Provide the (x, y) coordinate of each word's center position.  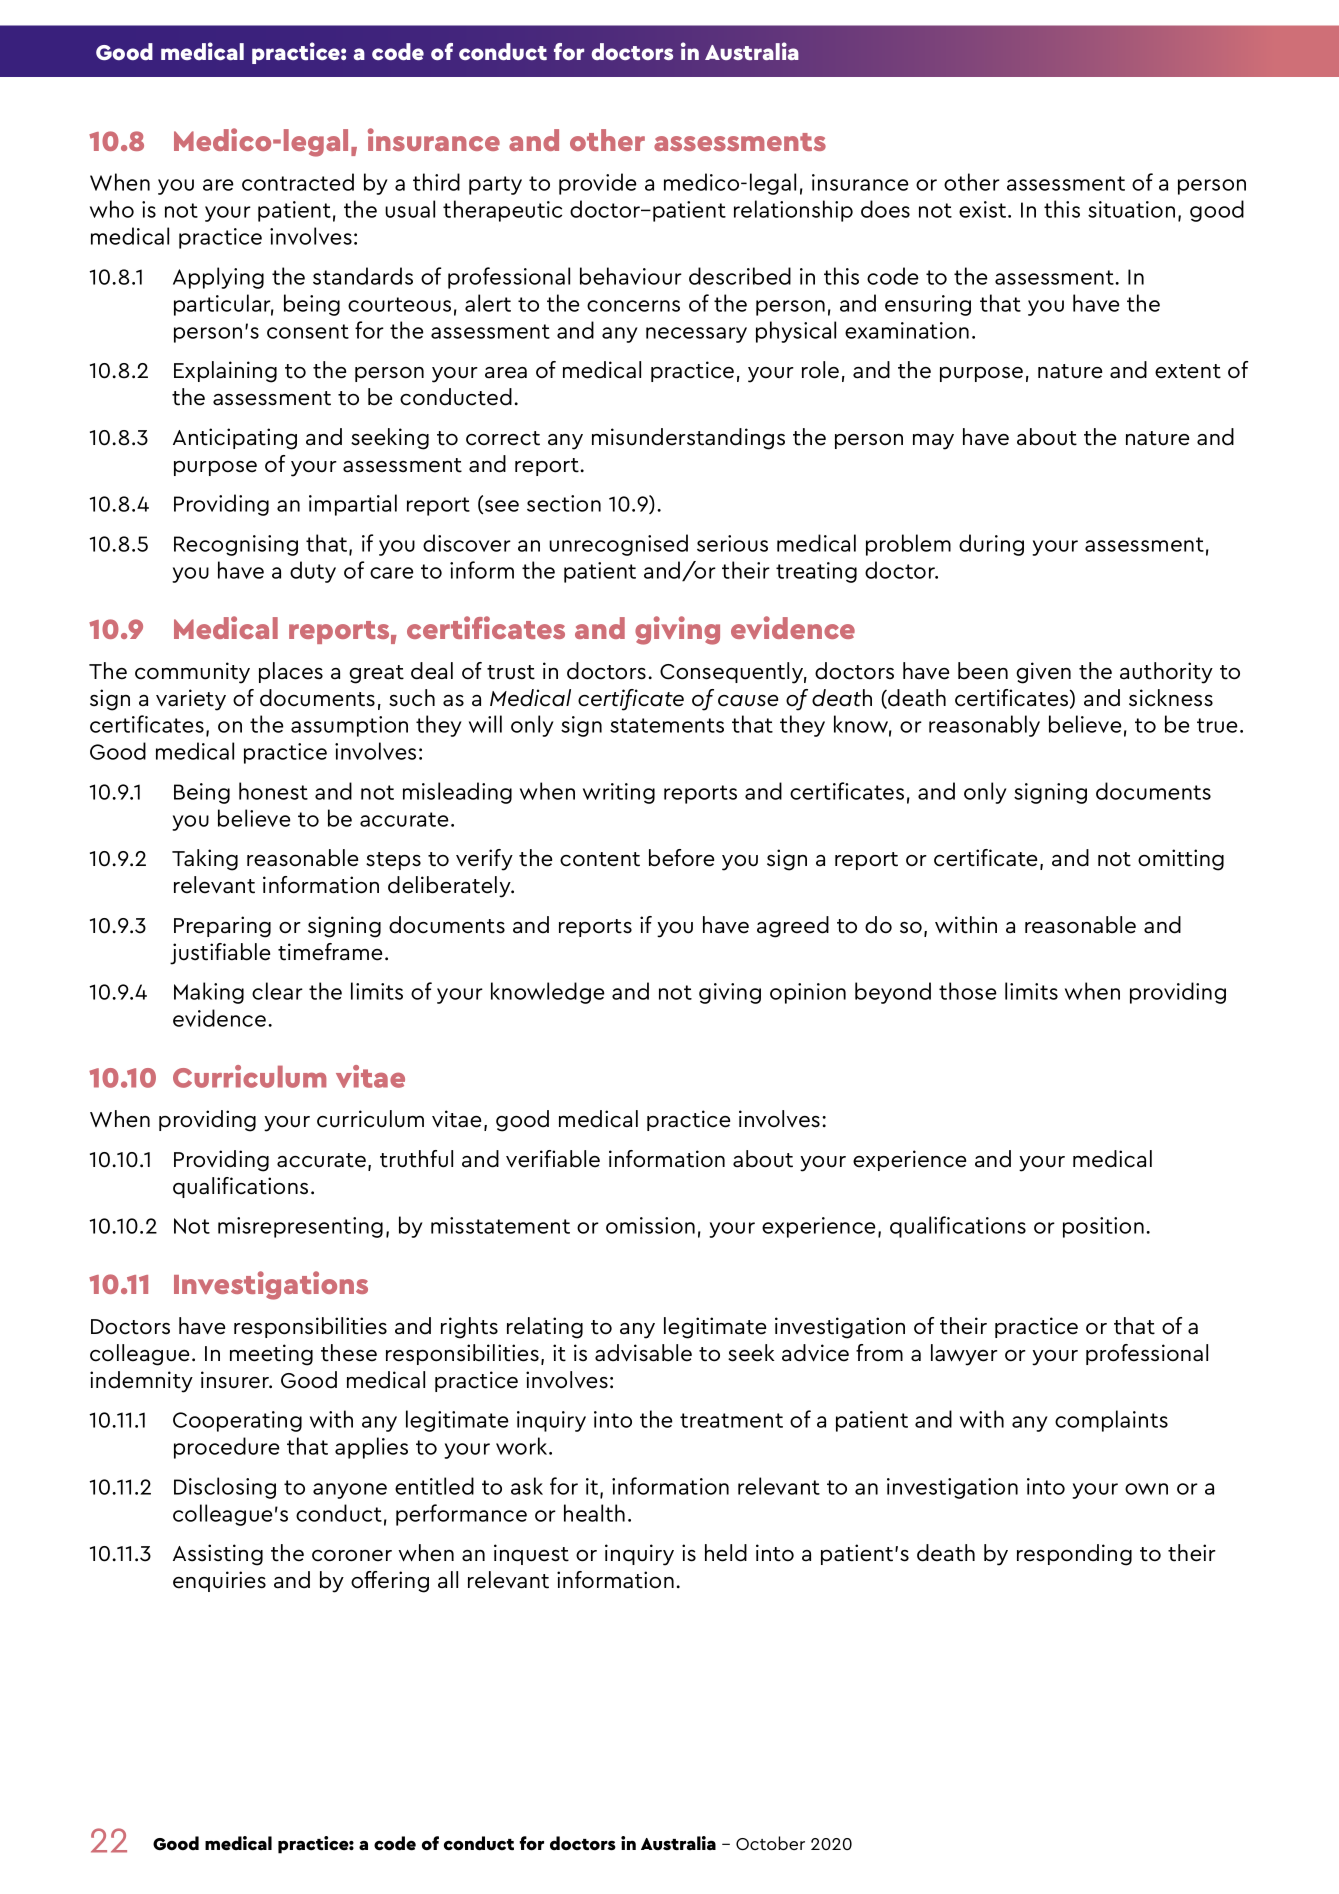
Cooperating (237, 1421)
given (1043, 673)
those (968, 991)
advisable (643, 1353)
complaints (1111, 1421)
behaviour (631, 276)
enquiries (219, 1581)
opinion (808, 993)
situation (1131, 209)
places (291, 672)
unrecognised (618, 545)
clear (277, 991)
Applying (218, 278)
